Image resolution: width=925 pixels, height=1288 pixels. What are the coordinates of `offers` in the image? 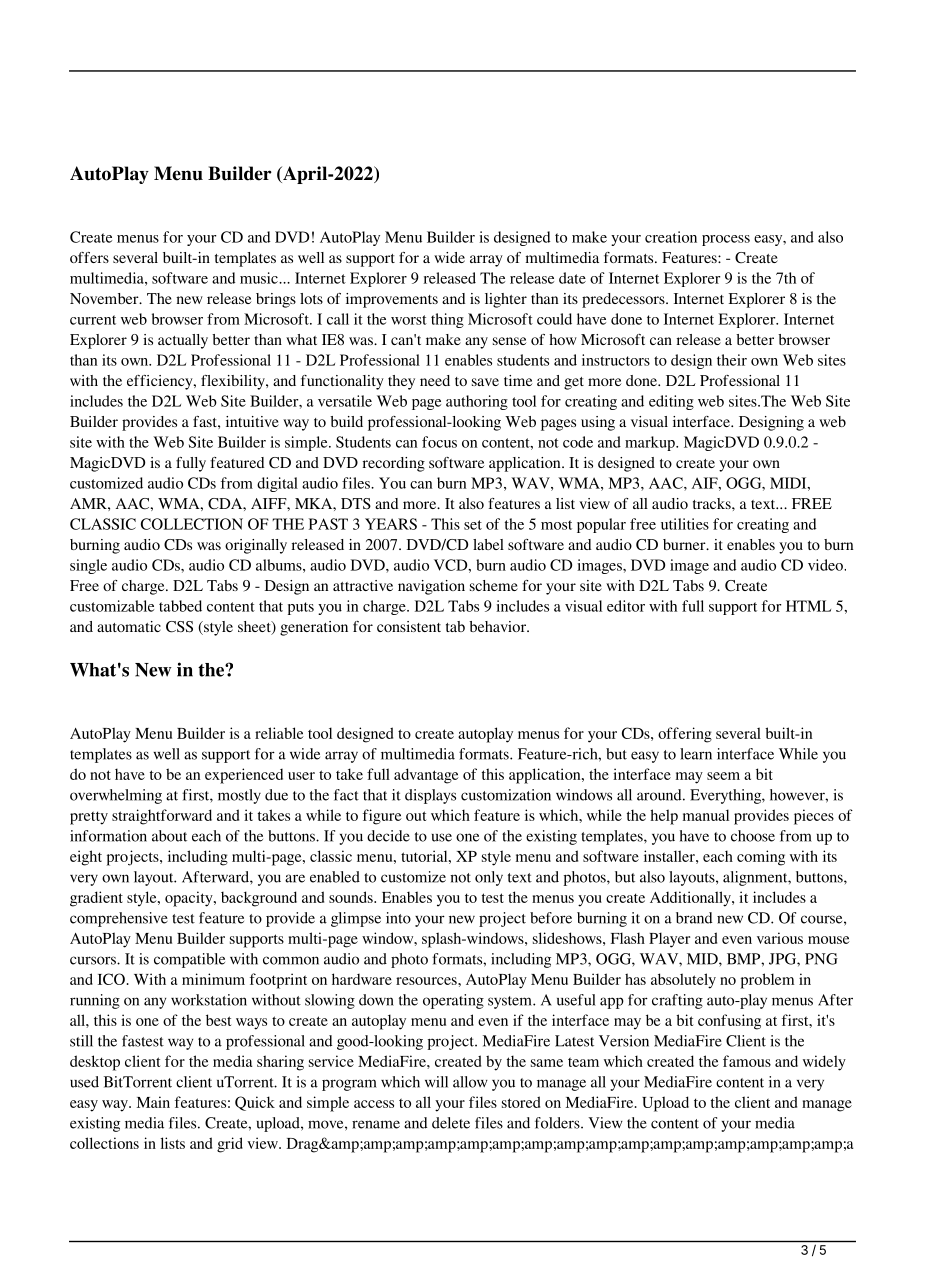 It's located at (89, 257).
